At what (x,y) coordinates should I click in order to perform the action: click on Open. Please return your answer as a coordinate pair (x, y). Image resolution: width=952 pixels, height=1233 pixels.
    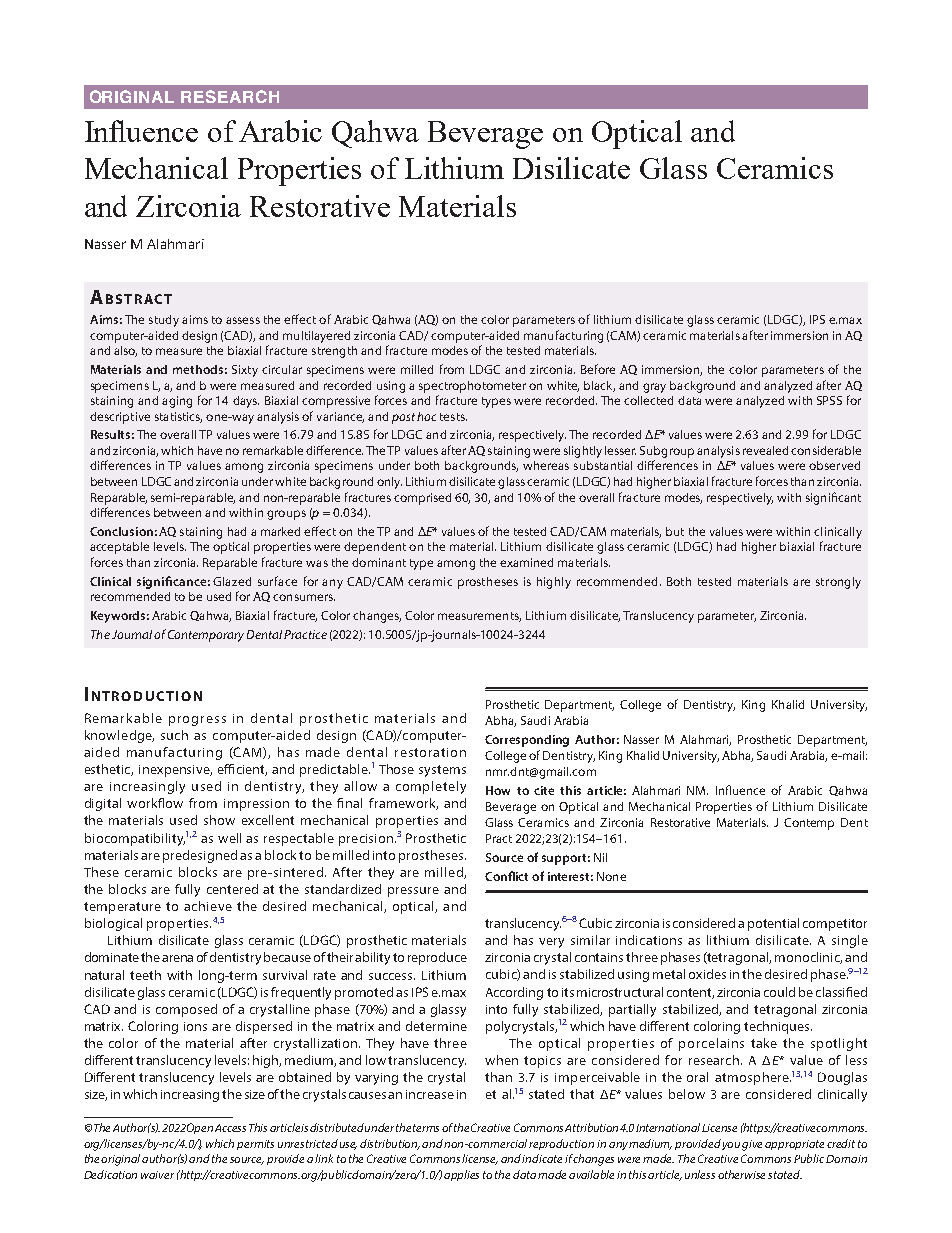
    Looking at the image, I should click on (200, 1128).
